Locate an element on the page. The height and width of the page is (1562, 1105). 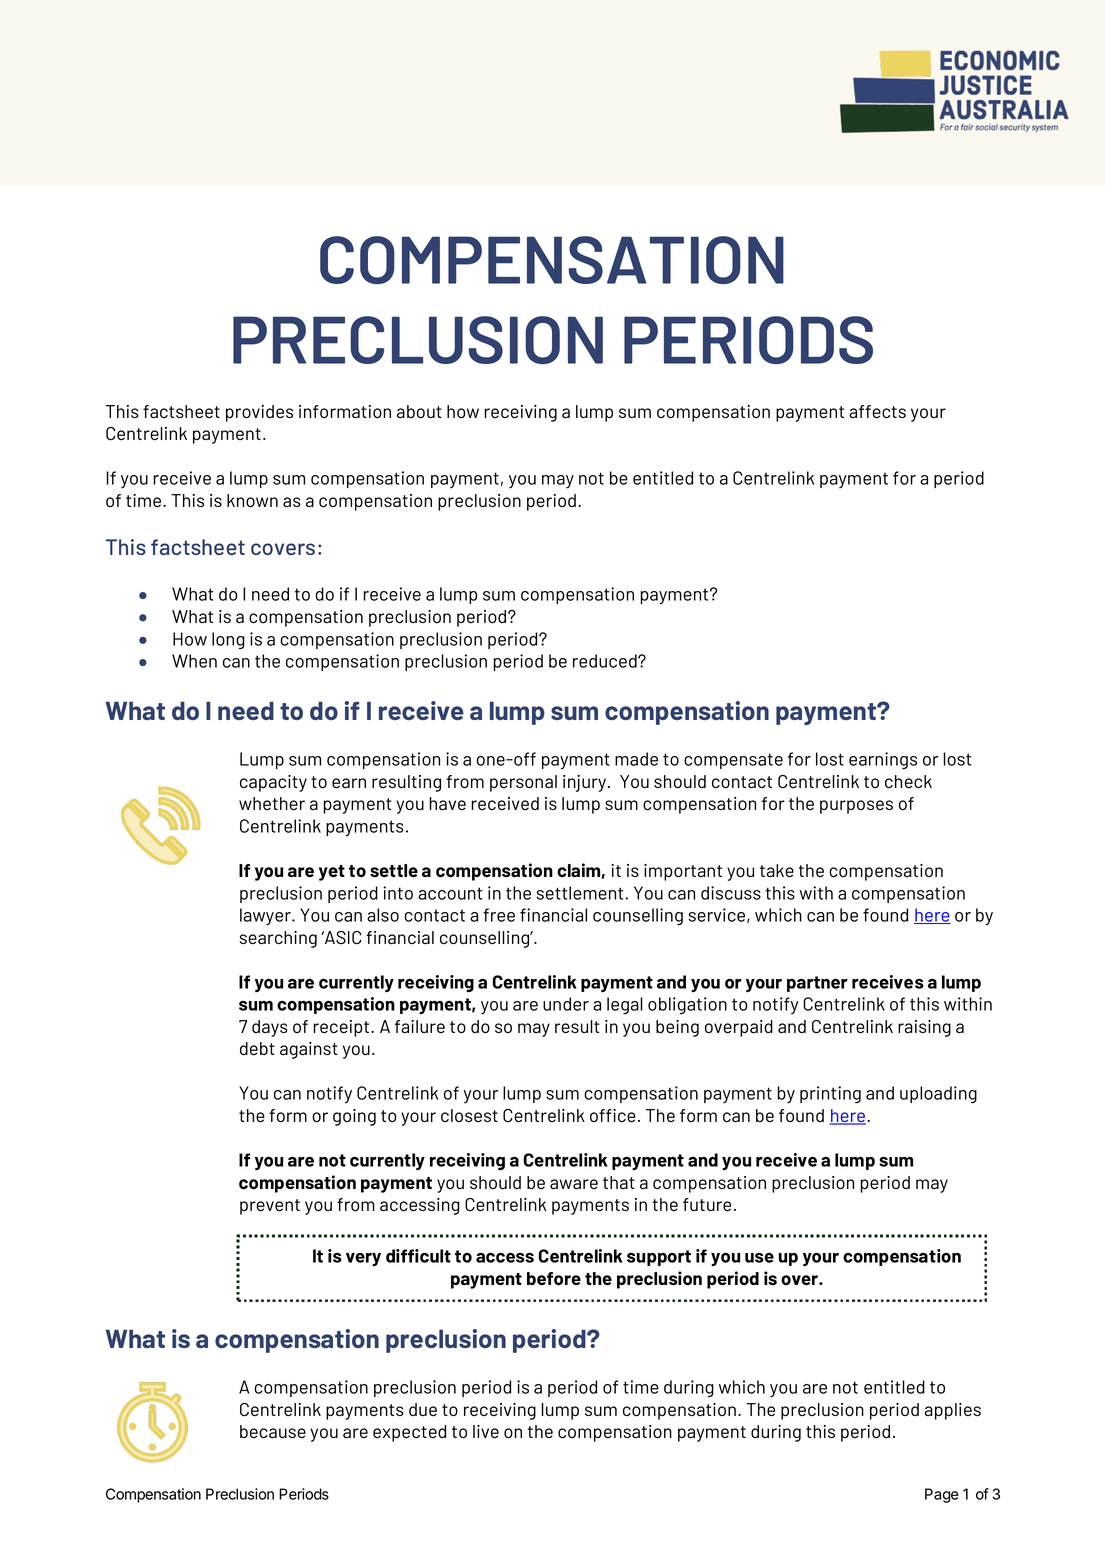
printing is located at coordinates (830, 1095).
